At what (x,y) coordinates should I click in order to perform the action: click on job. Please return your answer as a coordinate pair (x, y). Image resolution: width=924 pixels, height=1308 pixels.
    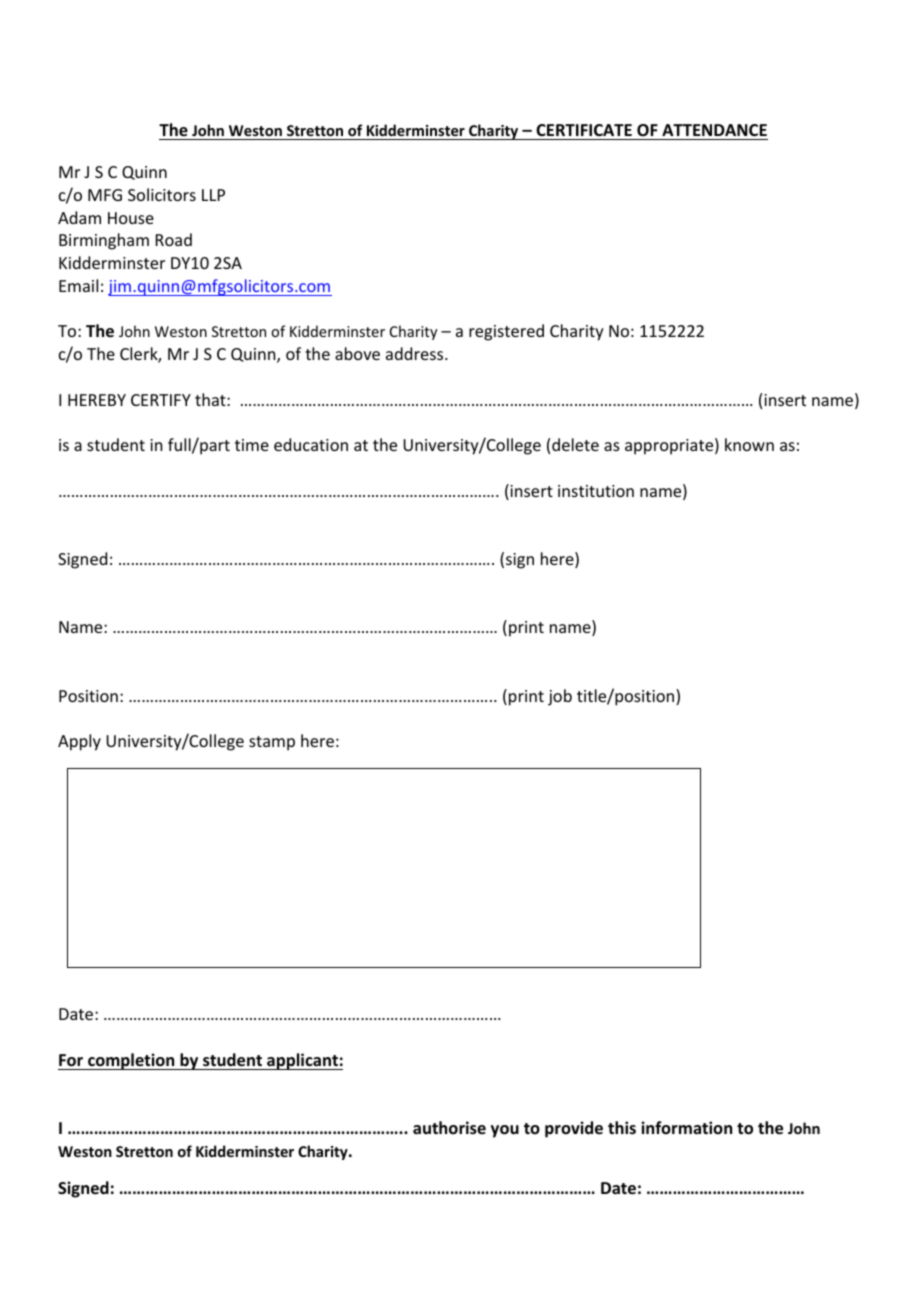
    Looking at the image, I should click on (560, 697).
